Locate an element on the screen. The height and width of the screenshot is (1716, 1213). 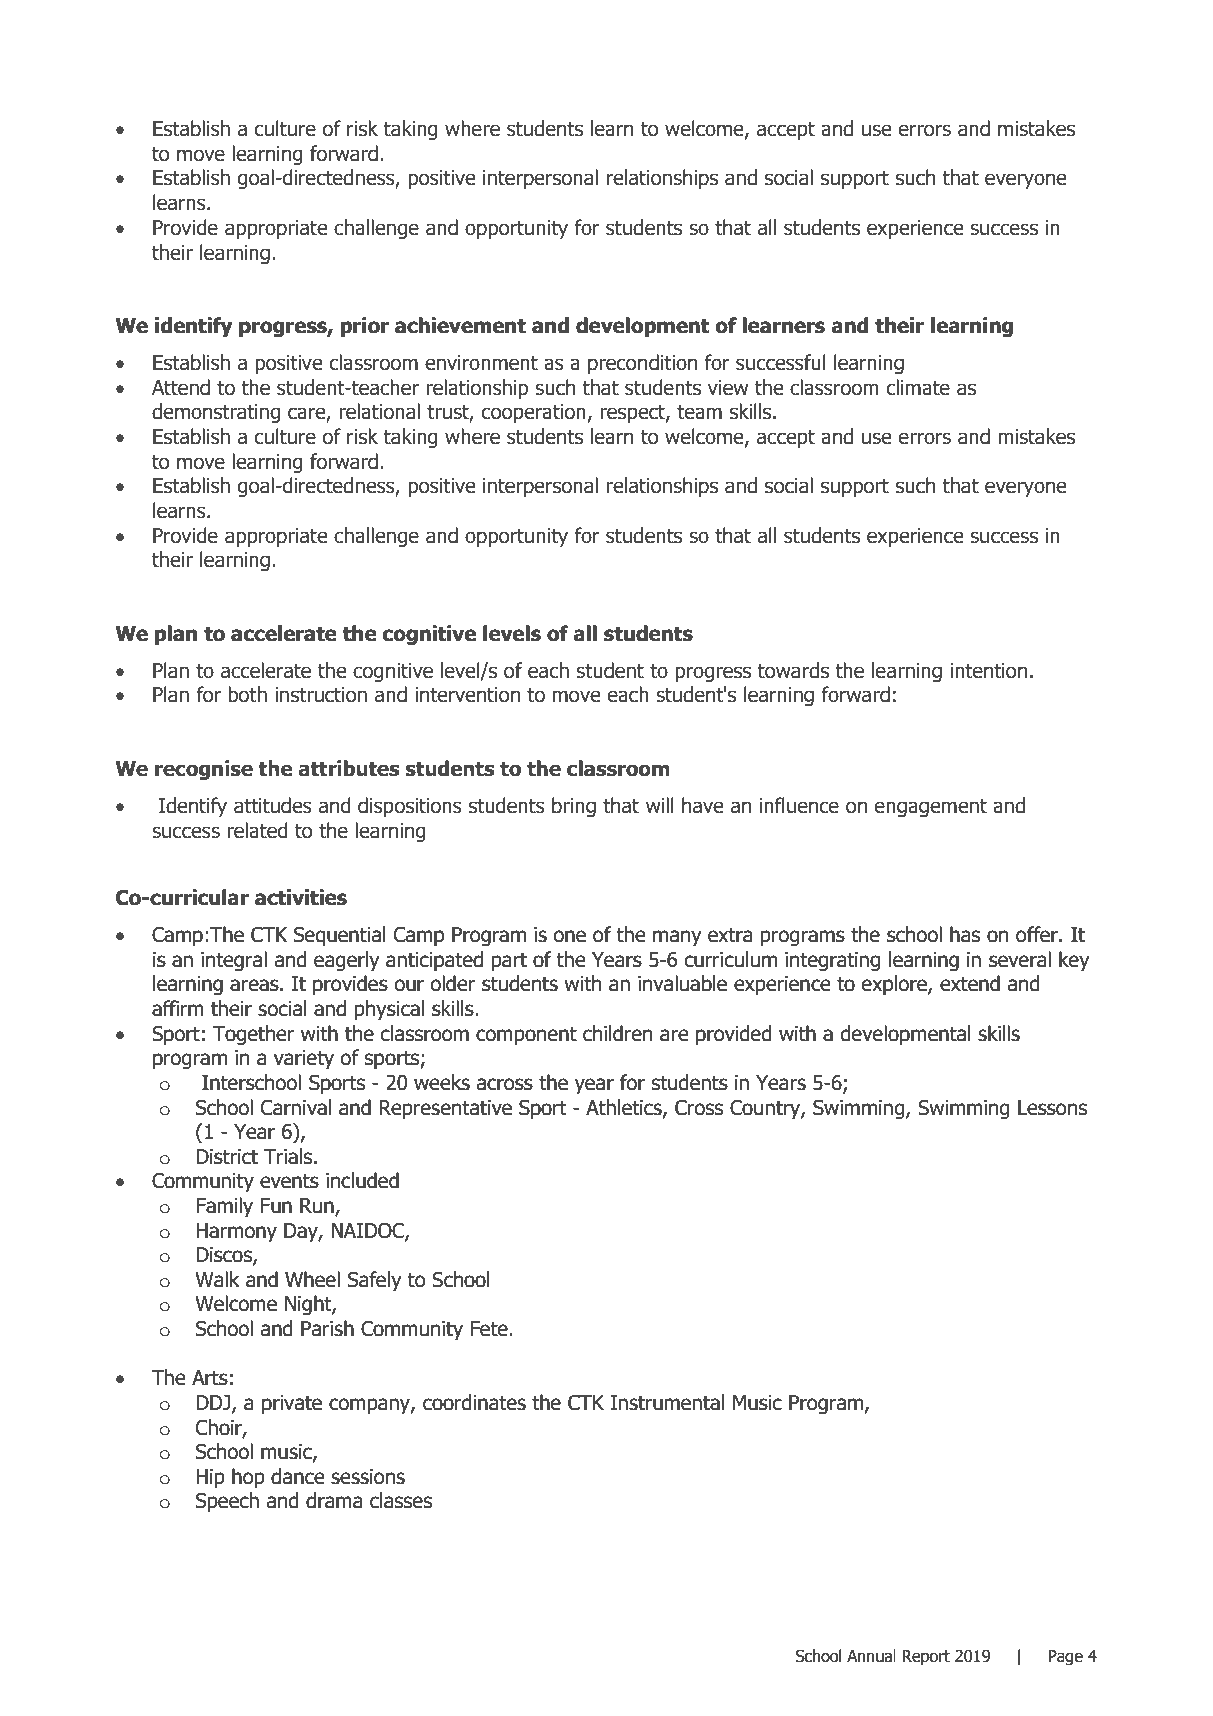
precondition is located at coordinates (642, 364).
